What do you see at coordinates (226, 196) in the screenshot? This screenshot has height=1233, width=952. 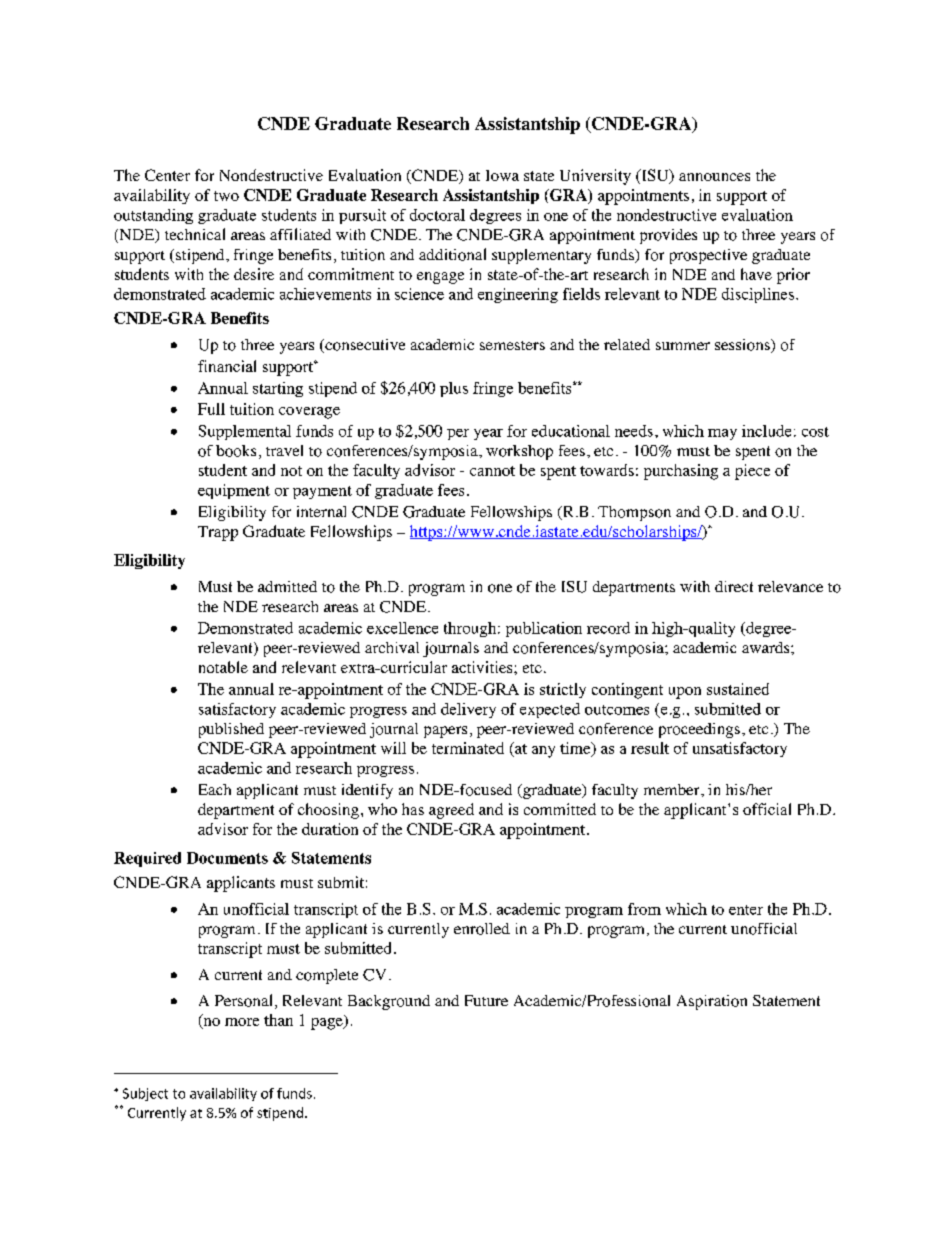 I see `two` at bounding box center [226, 196].
